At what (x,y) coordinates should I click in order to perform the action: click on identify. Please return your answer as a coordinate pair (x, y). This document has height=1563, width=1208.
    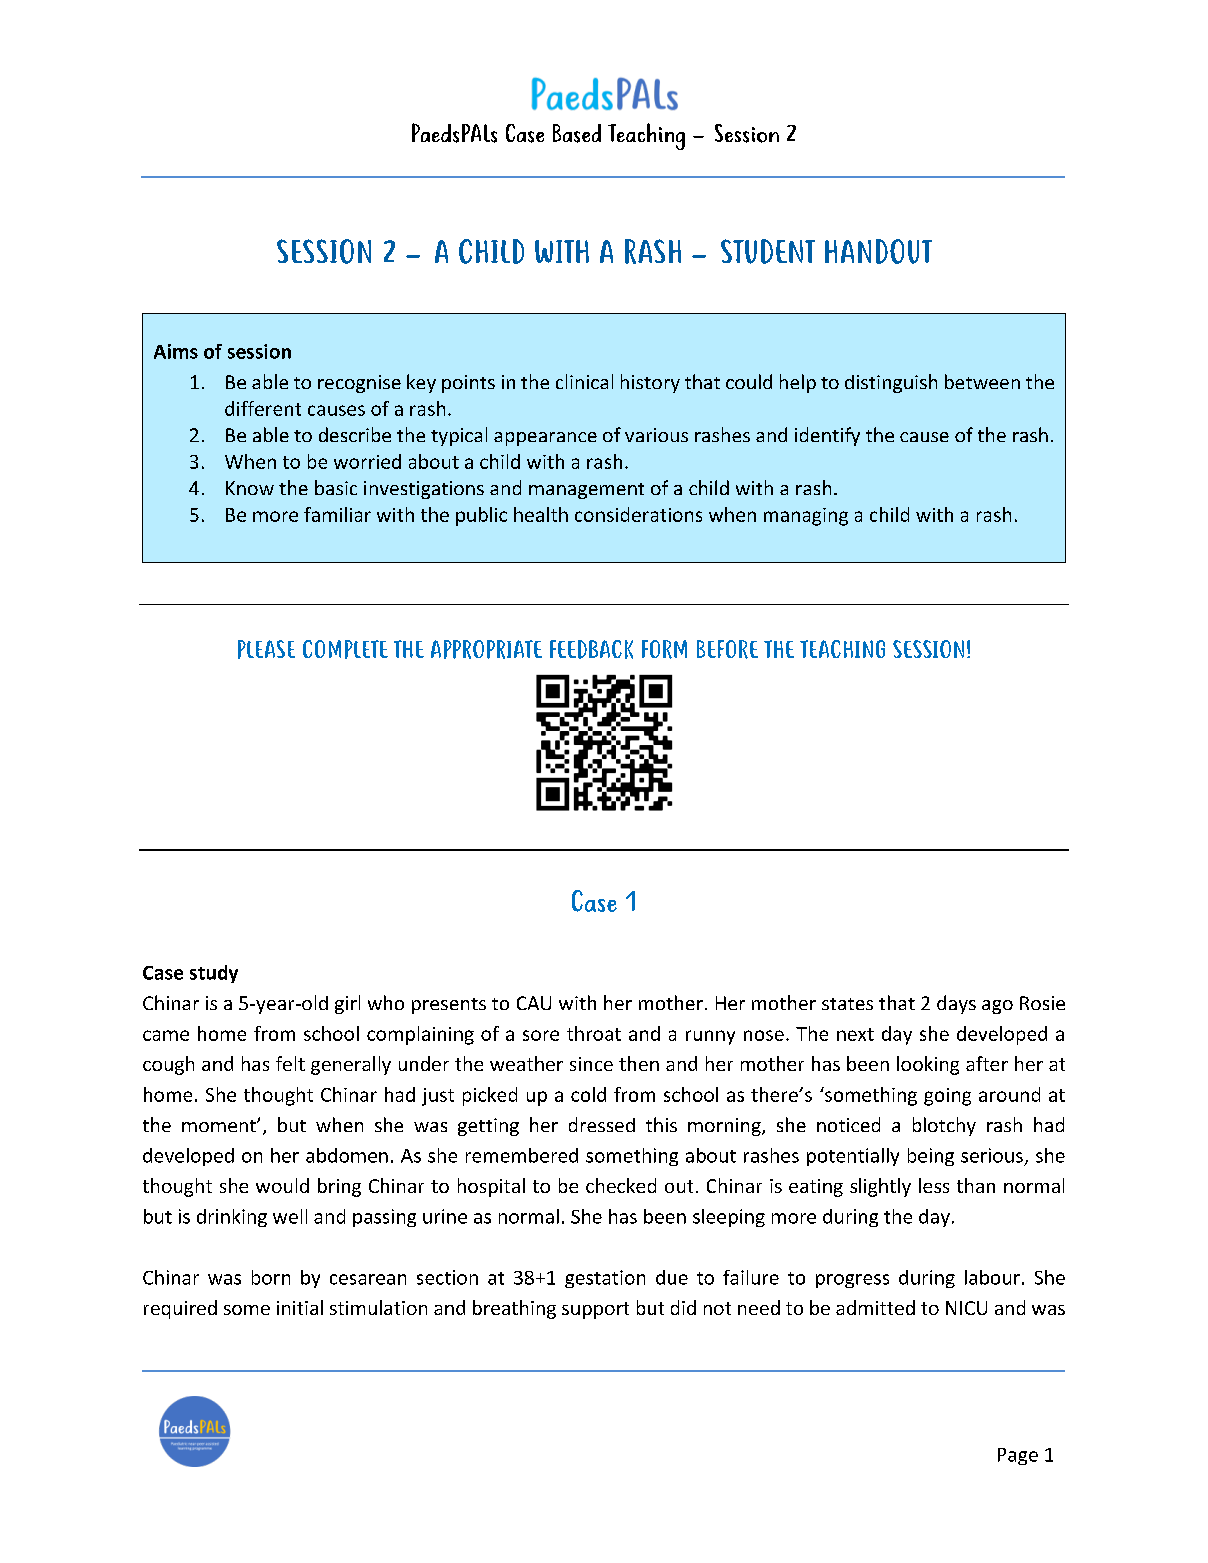
    Looking at the image, I should click on (827, 436).
